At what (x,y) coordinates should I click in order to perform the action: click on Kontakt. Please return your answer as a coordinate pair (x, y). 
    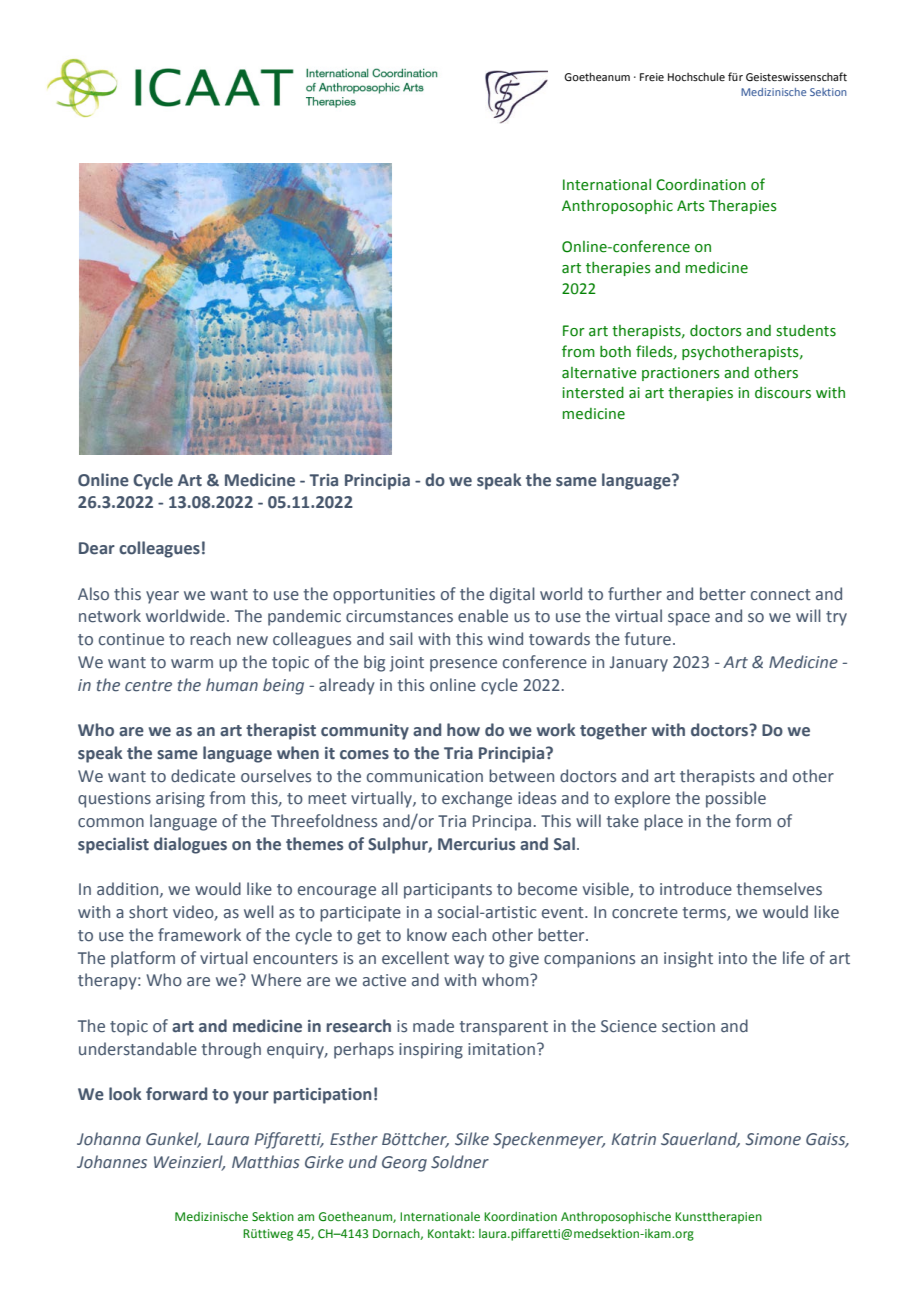
    Looking at the image, I should click on (450, 1233).
